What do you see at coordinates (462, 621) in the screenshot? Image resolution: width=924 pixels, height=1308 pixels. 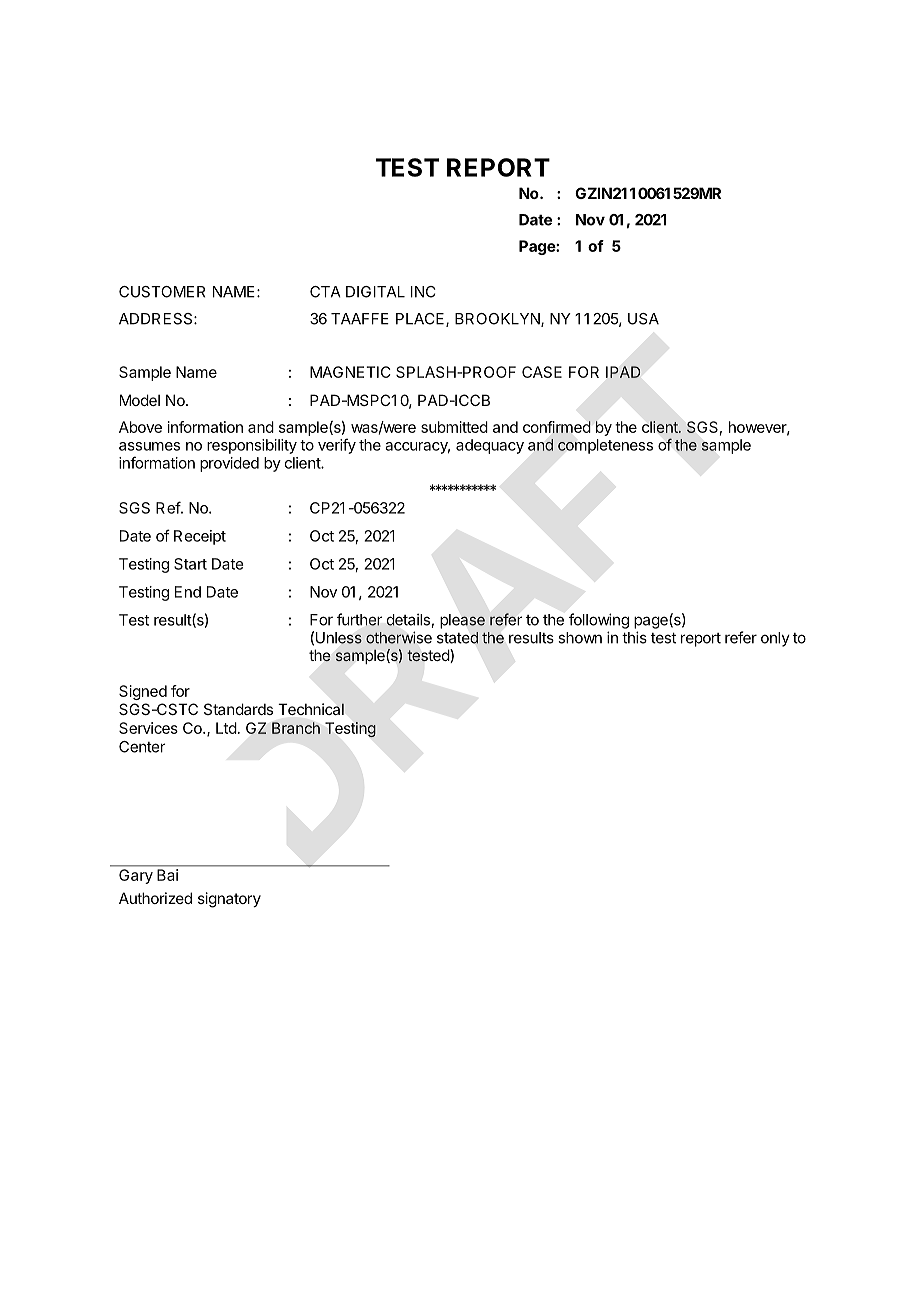 I see `please` at bounding box center [462, 621].
